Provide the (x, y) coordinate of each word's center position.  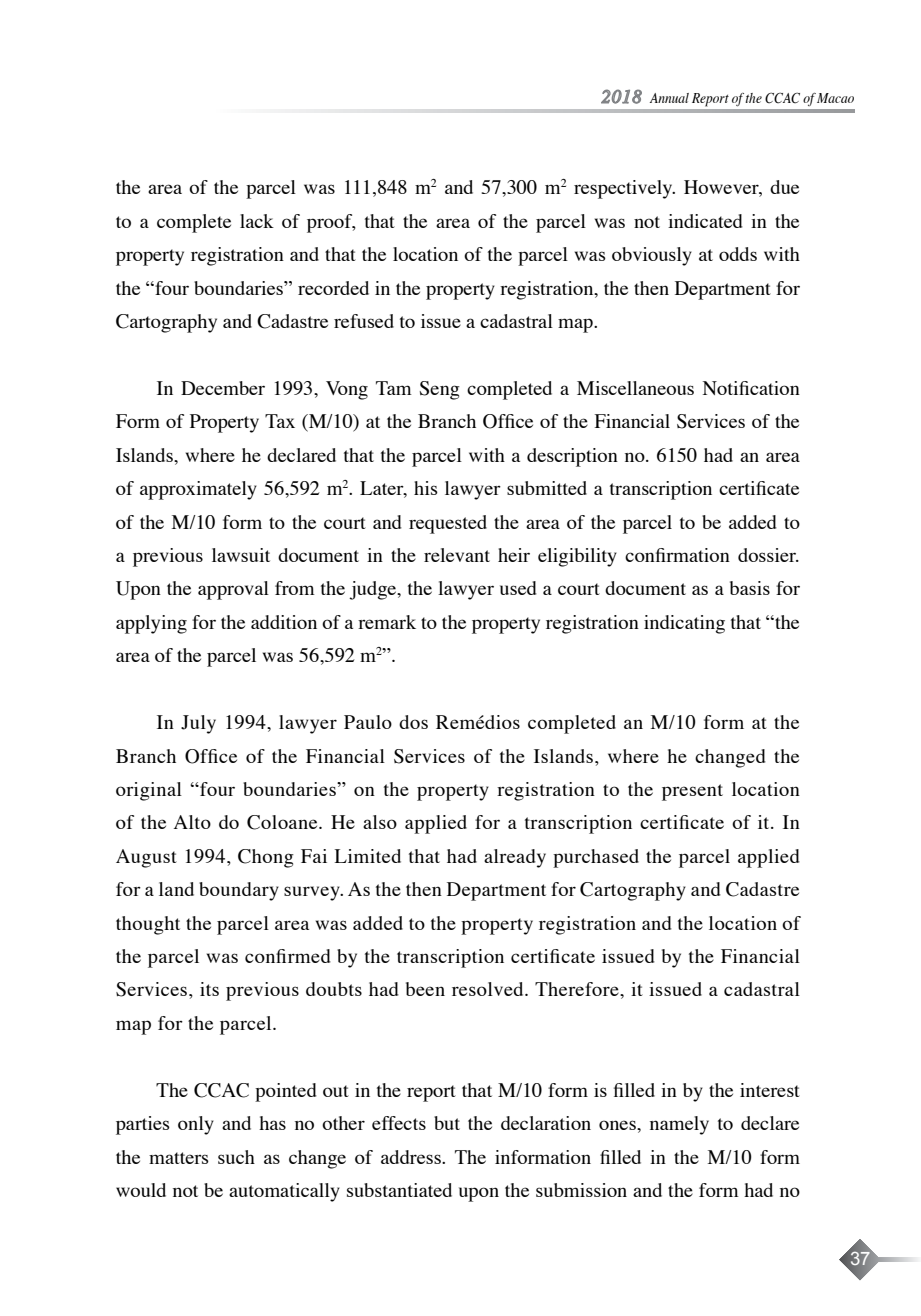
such (236, 1157)
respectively (624, 189)
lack (257, 221)
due (784, 187)
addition (284, 622)
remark (387, 622)
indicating (684, 624)
